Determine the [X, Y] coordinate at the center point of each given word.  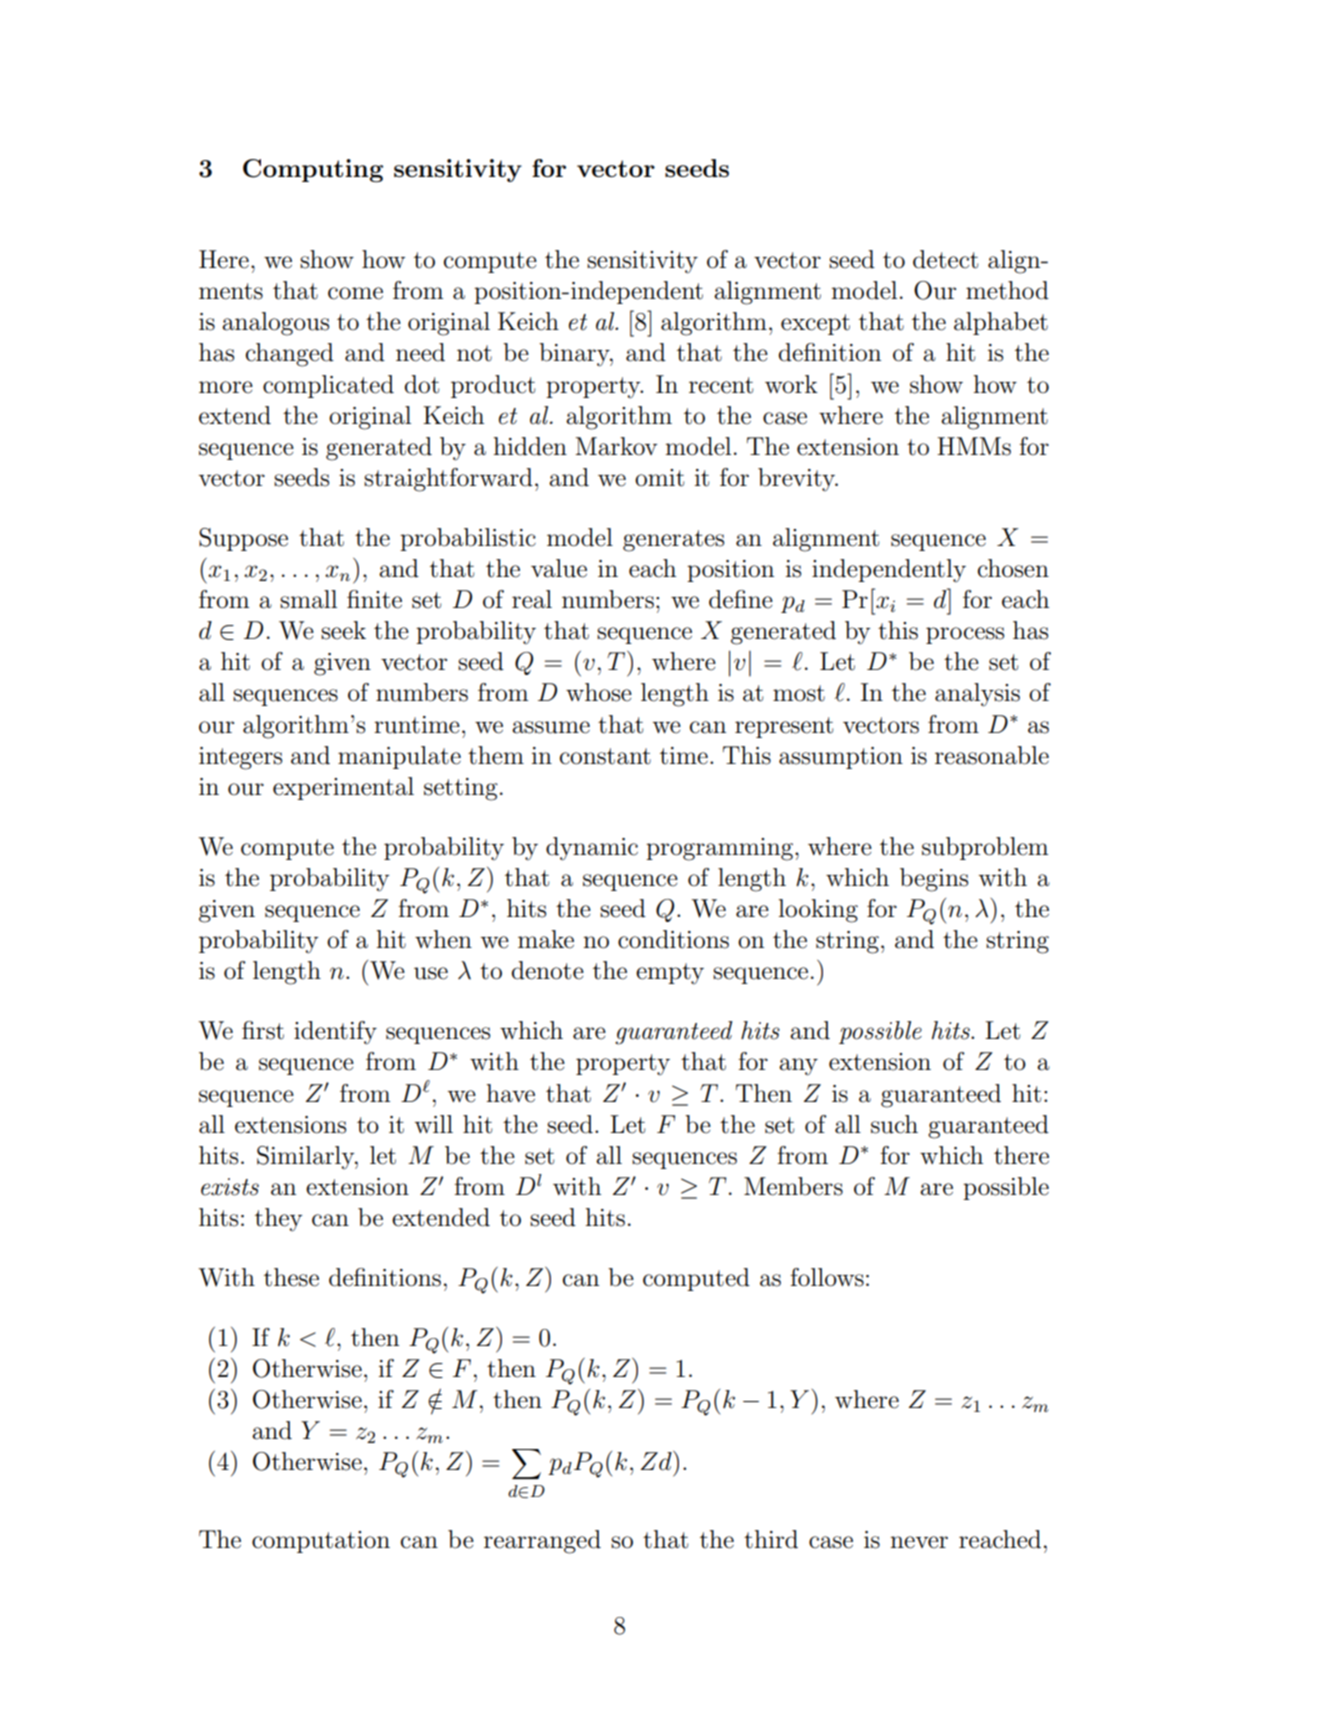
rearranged [542, 1542]
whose [599, 692]
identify [335, 1033]
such [894, 1124]
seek [343, 630]
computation [321, 1542]
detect [945, 259]
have [510, 1093]
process [965, 635]
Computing [313, 171]
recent [721, 385]
